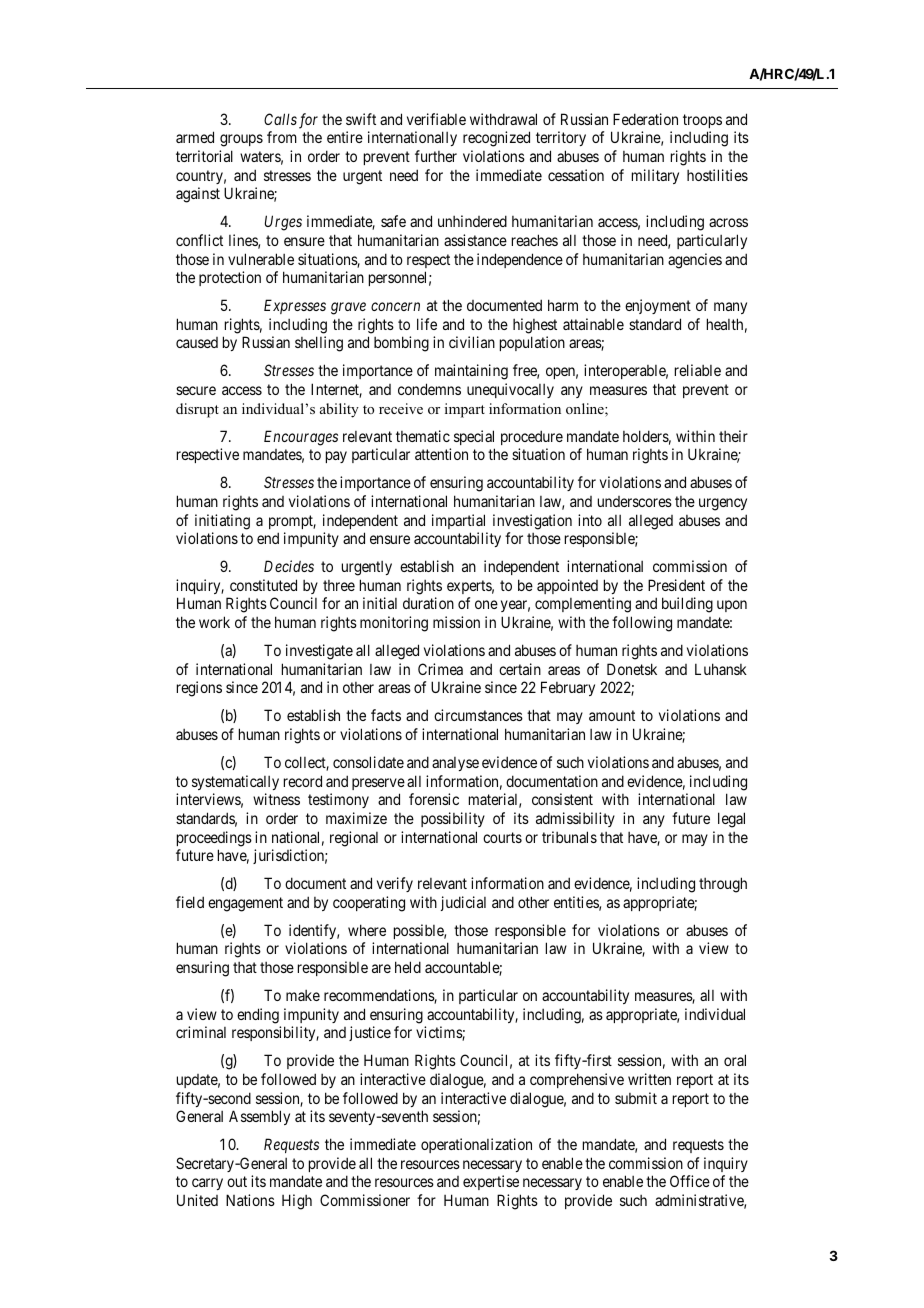 The image size is (924, 1308). Describe the element at coordinates (436, 156) in the page. I see `further` at that location.
